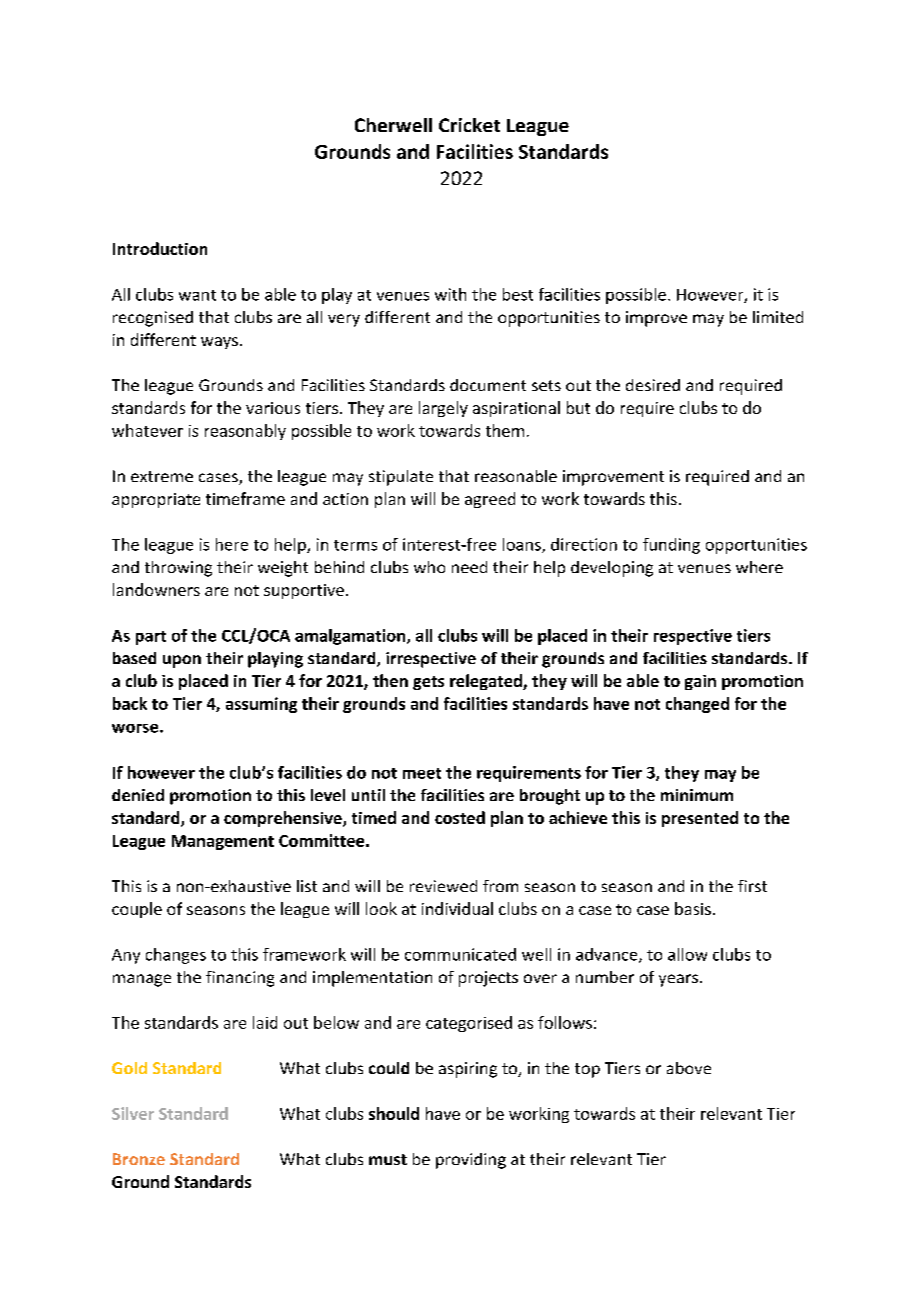 The width and height of the screenshot is (924, 1308). What do you see at coordinates (697, 705) in the screenshot?
I see `changed` at bounding box center [697, 705].
